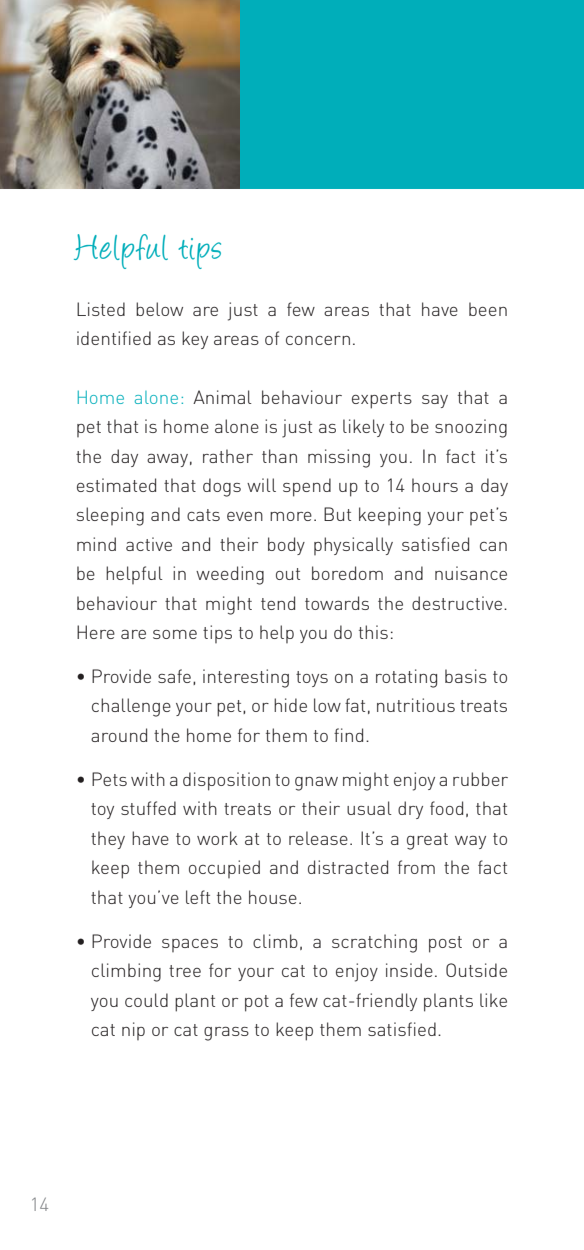 The width and height of the screenshot is (584, 1250). What do you see at coordinates (148, 808) in the screenshot?
I see `stuffed` at bounding box center [148, 808].
